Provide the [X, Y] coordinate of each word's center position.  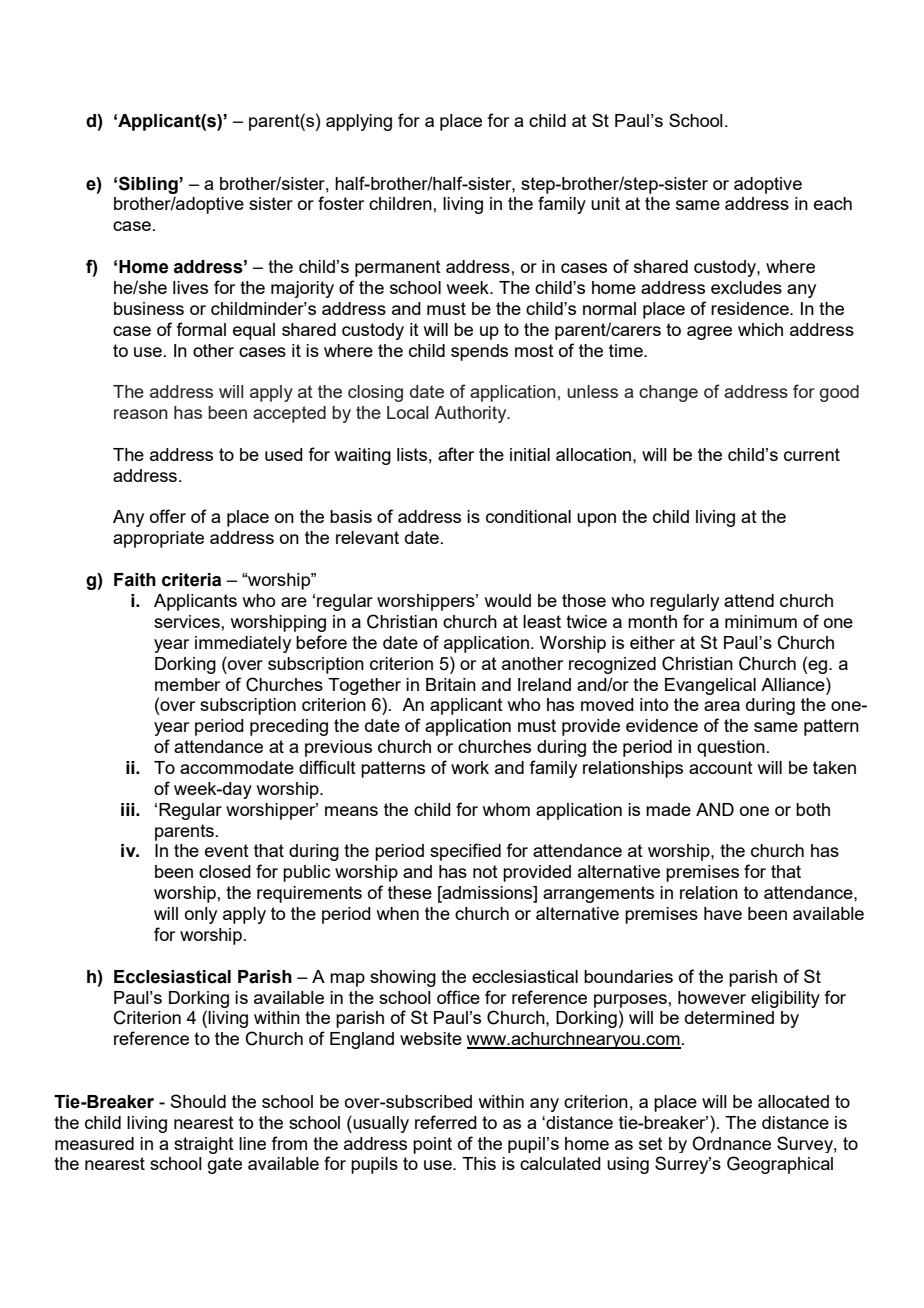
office [458, 997]
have [723, 913]
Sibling [149, 185]
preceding [289, 727]
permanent [398, 268]
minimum [761, 621]
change [668, 393]
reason [141, 414]
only [201, 915]
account [721, 767]
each [833, 203]
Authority [471, 414]
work [470, 767]
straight [204, 1145]
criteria [191, 580]
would [508, 600]
